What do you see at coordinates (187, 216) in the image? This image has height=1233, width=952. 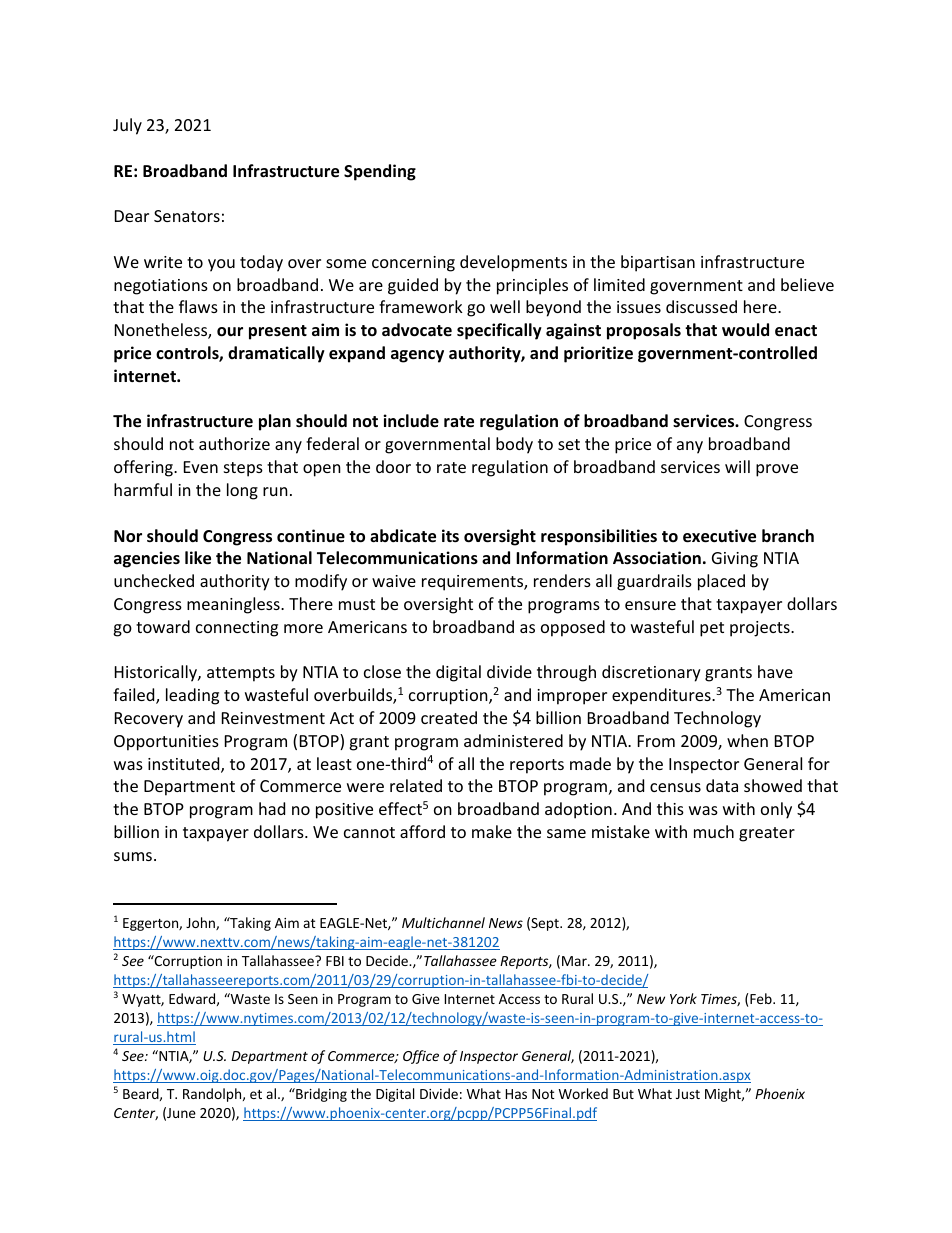 I see `Senators` at bounding box center [187, 216].
